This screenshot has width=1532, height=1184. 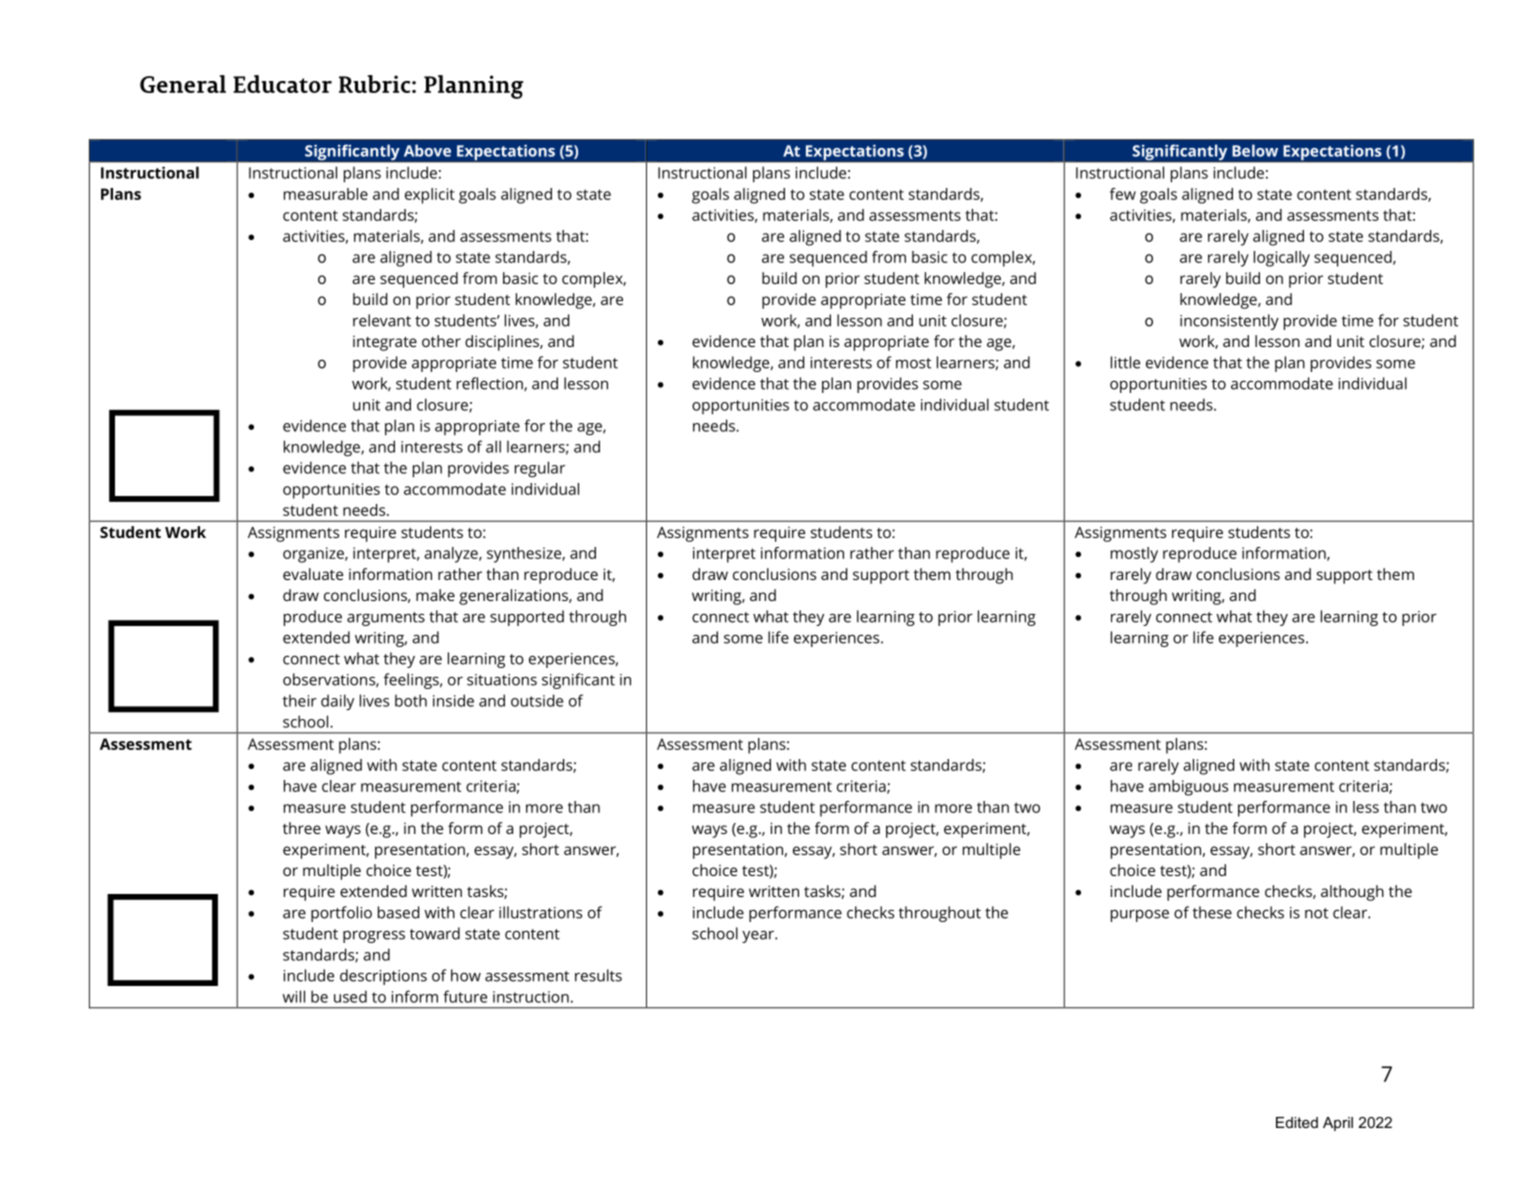 What do you see at coordinates (491, 384) in the screenshot?
I see `reflection` at bounding box center [491, 384].
